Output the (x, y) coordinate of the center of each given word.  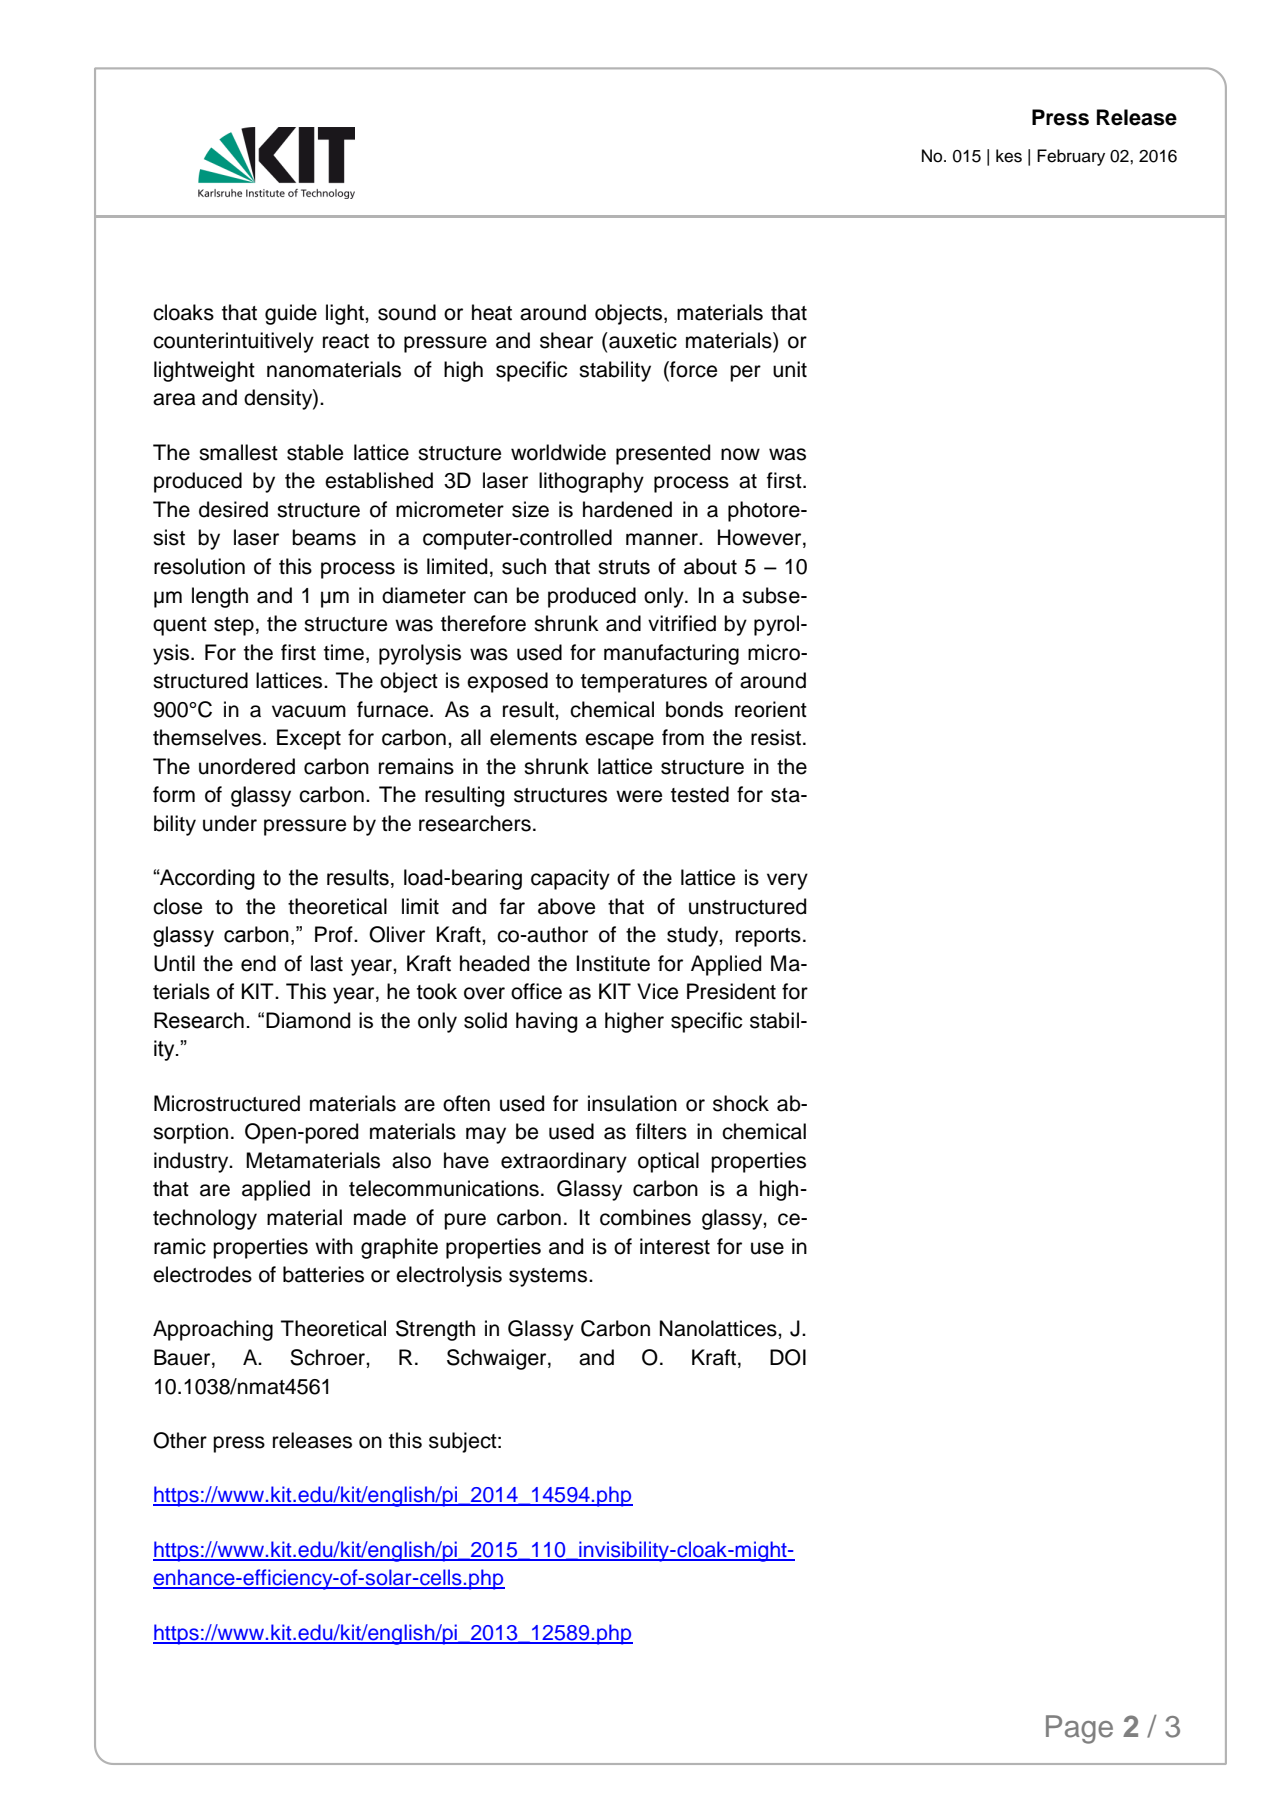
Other (180, 1440)
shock (741, 1103)
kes (1009, 156)
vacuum (309, 711)
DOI (788, 1357)
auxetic (642, 340)
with (334, 1246)
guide (291, 314)
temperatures (644, 683)
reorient (771, 709)
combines (645, 1217)
